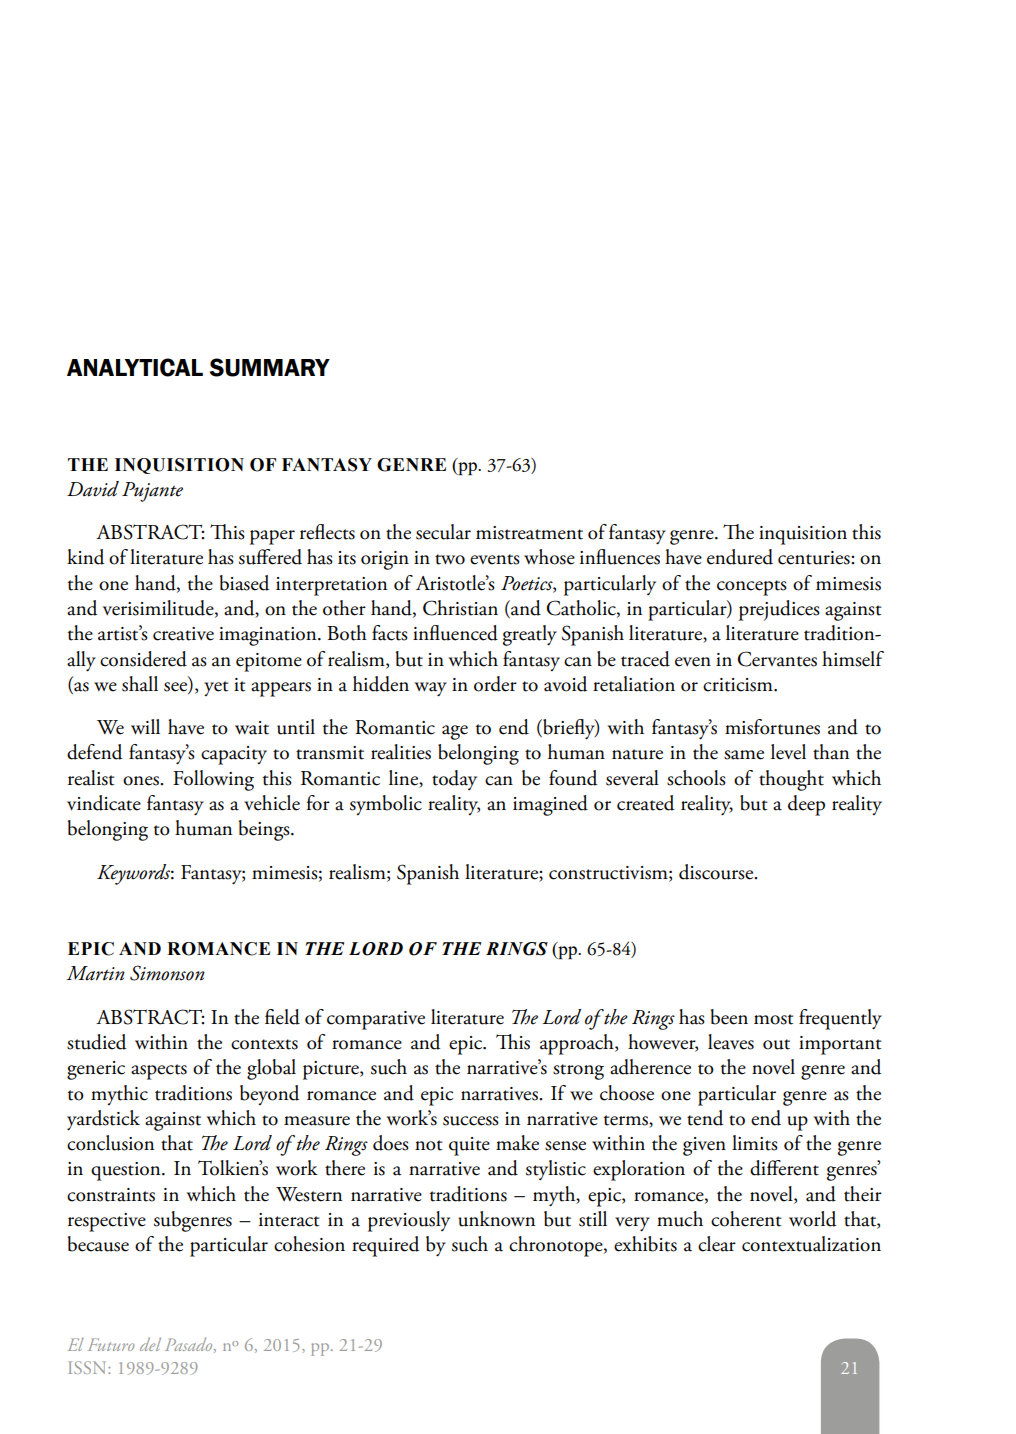  What do you see at coordinates (127, 1171) in the screenshot?
I see `question` at bounding box center [127, 1171].
